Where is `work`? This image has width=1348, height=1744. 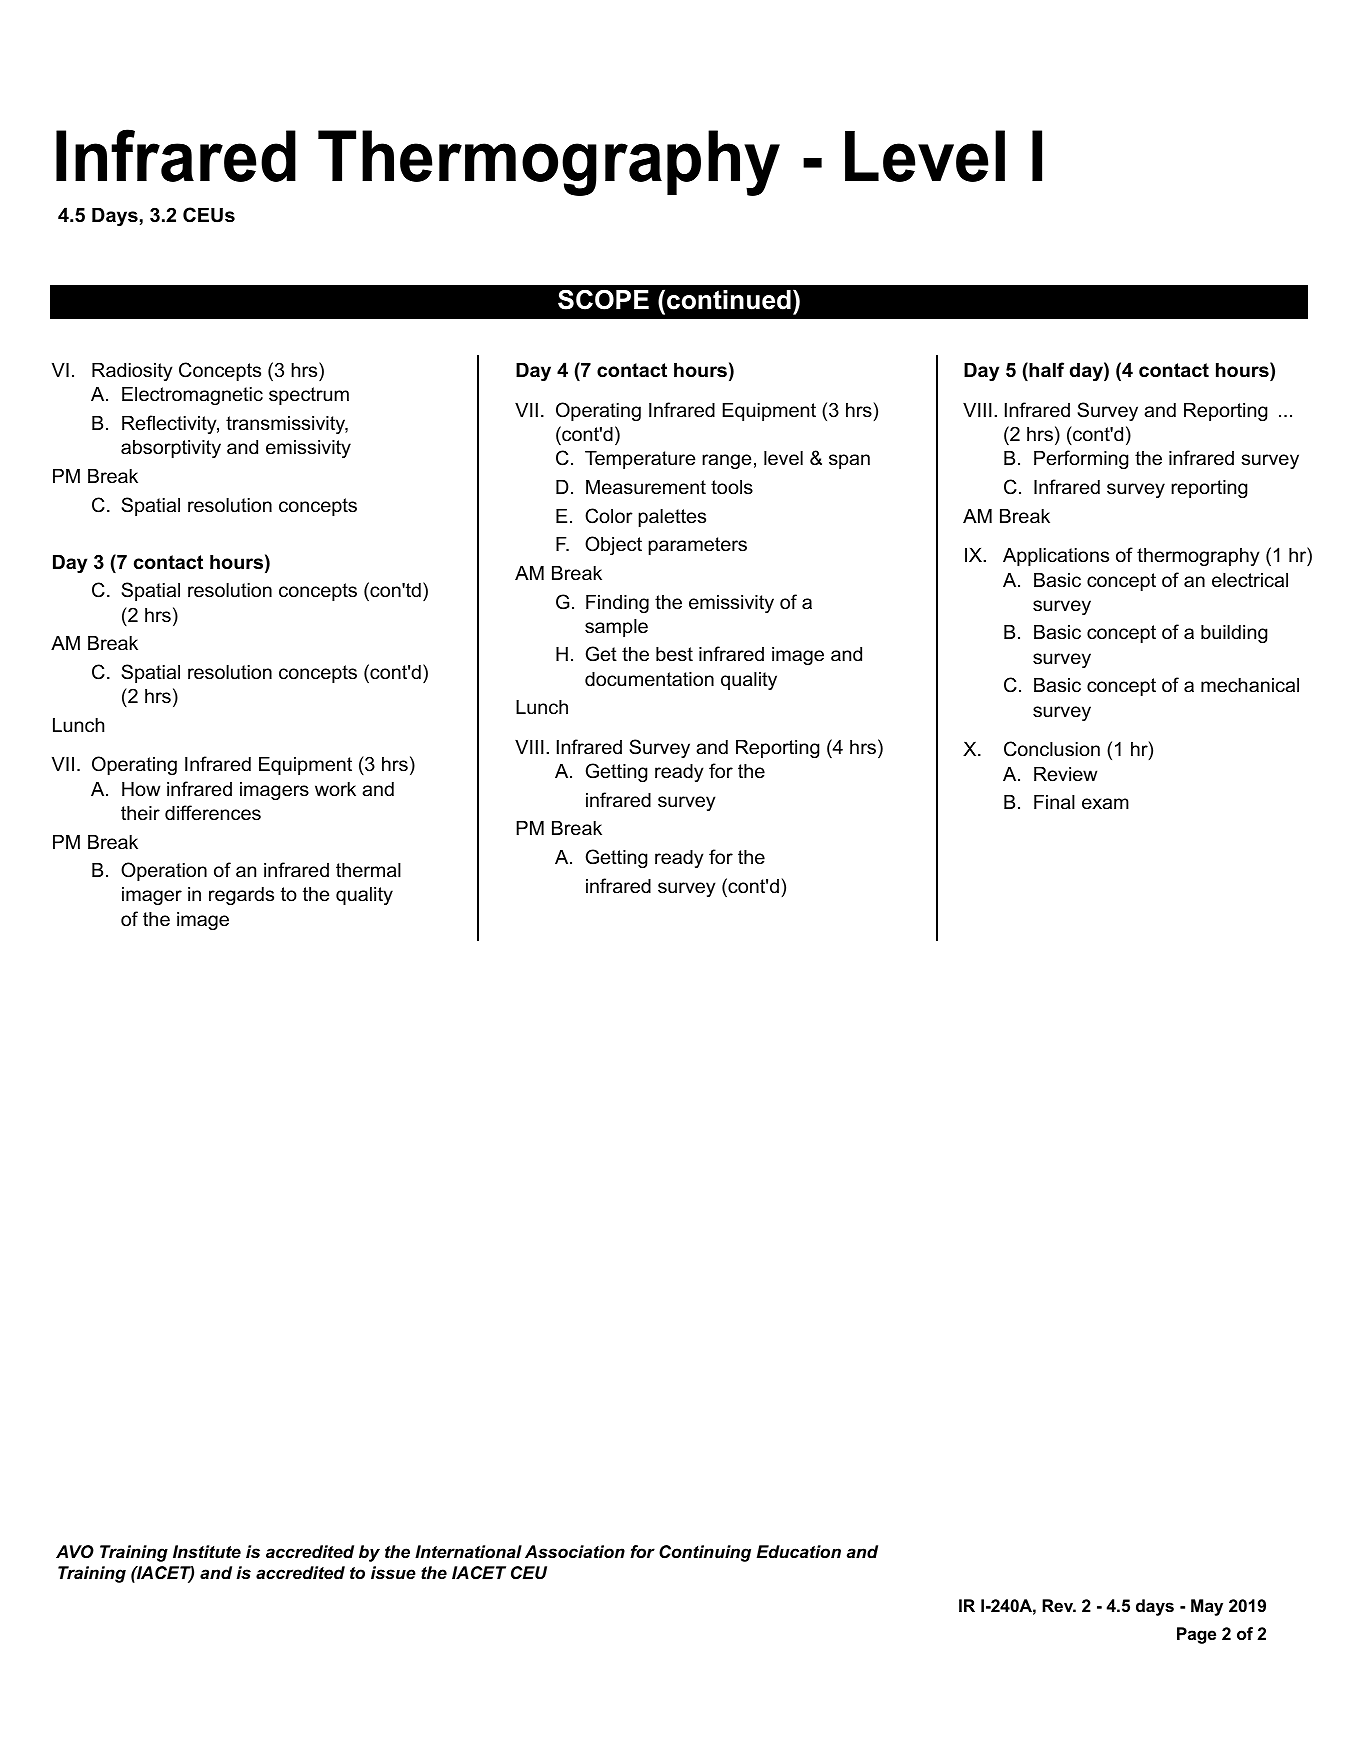 work is located at coordinates (335, 789).
